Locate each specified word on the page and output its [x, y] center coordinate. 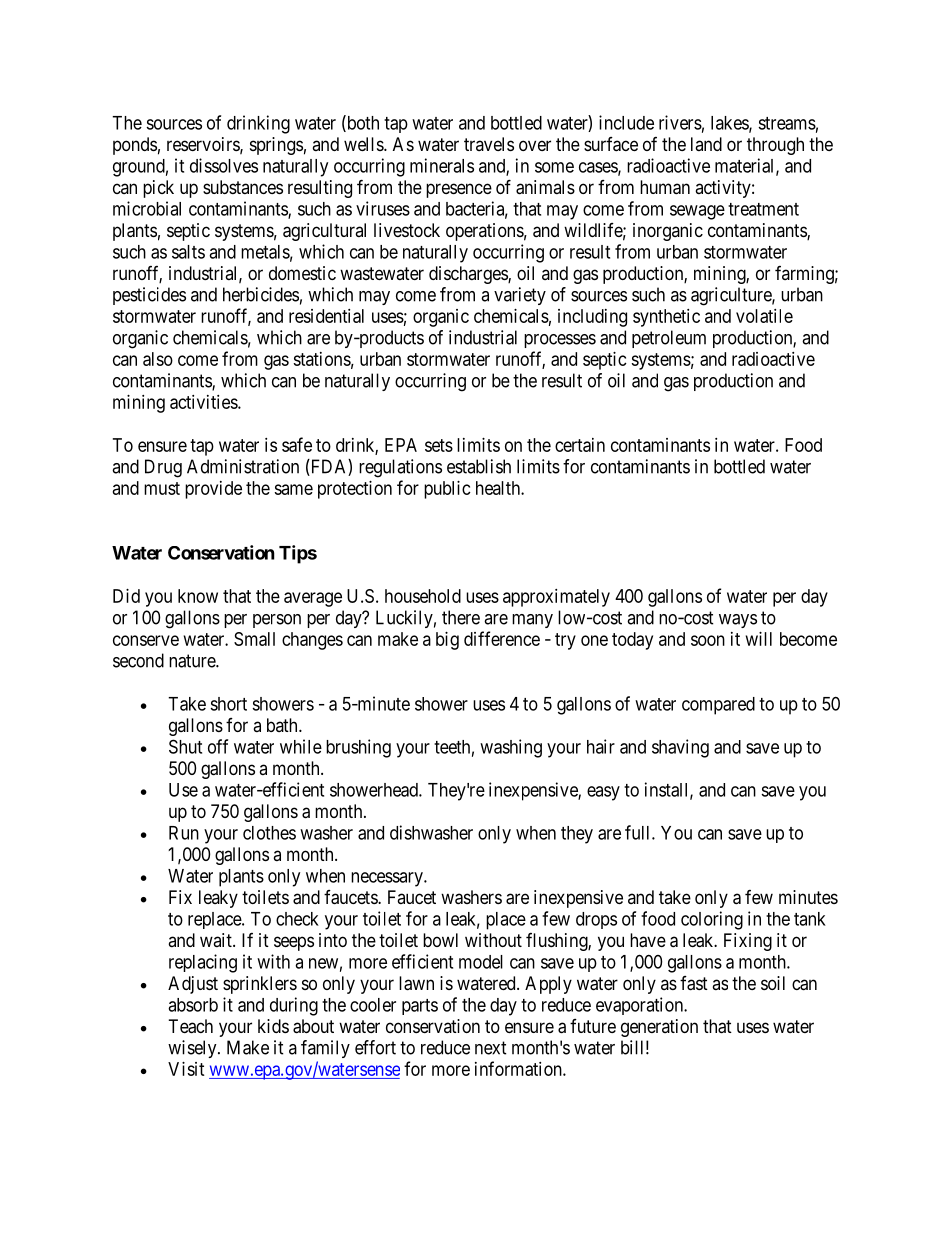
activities [204, 402]
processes [560, 341]
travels [489, 144]
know [198, 596]
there [461, 617]
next [491, 1048]
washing [511, 748]
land [706, 144]
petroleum [669, 339]
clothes [269, 833]
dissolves [224, 165]
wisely [193, 1049]
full [639, 832]
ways [738, 621]
